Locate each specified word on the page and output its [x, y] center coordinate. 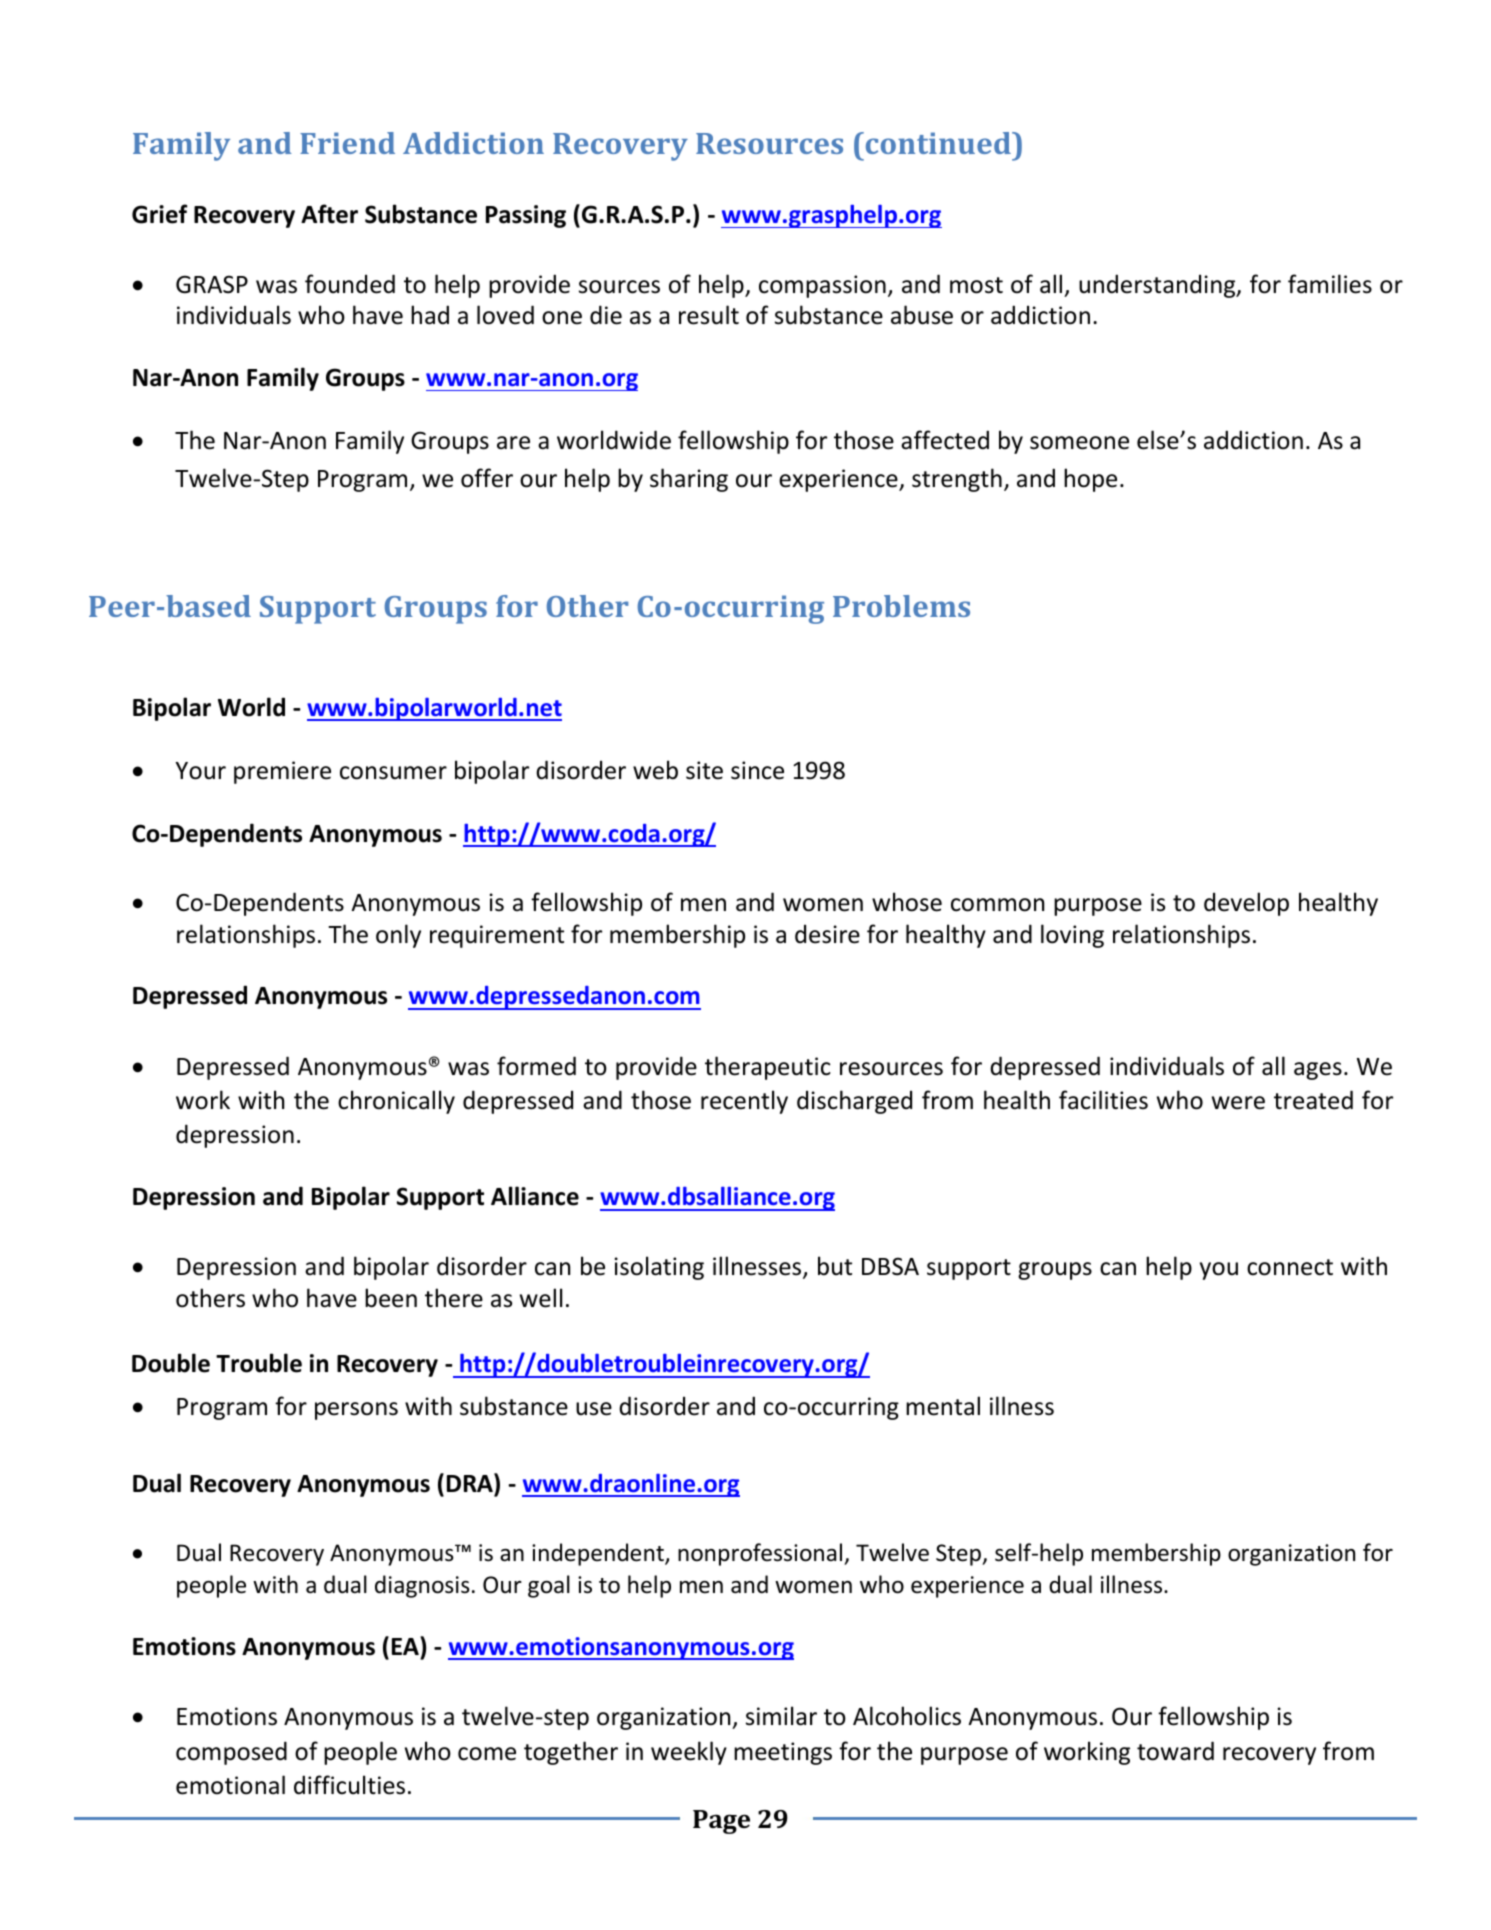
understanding [1158, 286]
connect [1290, 1267]
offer [487, 478]
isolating [659, 1268]
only [398, 936]
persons [356, 1411]
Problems [901, 606]
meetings [783, 1753]
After [329, 214]
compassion [822, 286]
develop [1246, 904]
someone [1079, 443]
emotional [230, 1785]
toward [1175, 1751]
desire [827, 934]
